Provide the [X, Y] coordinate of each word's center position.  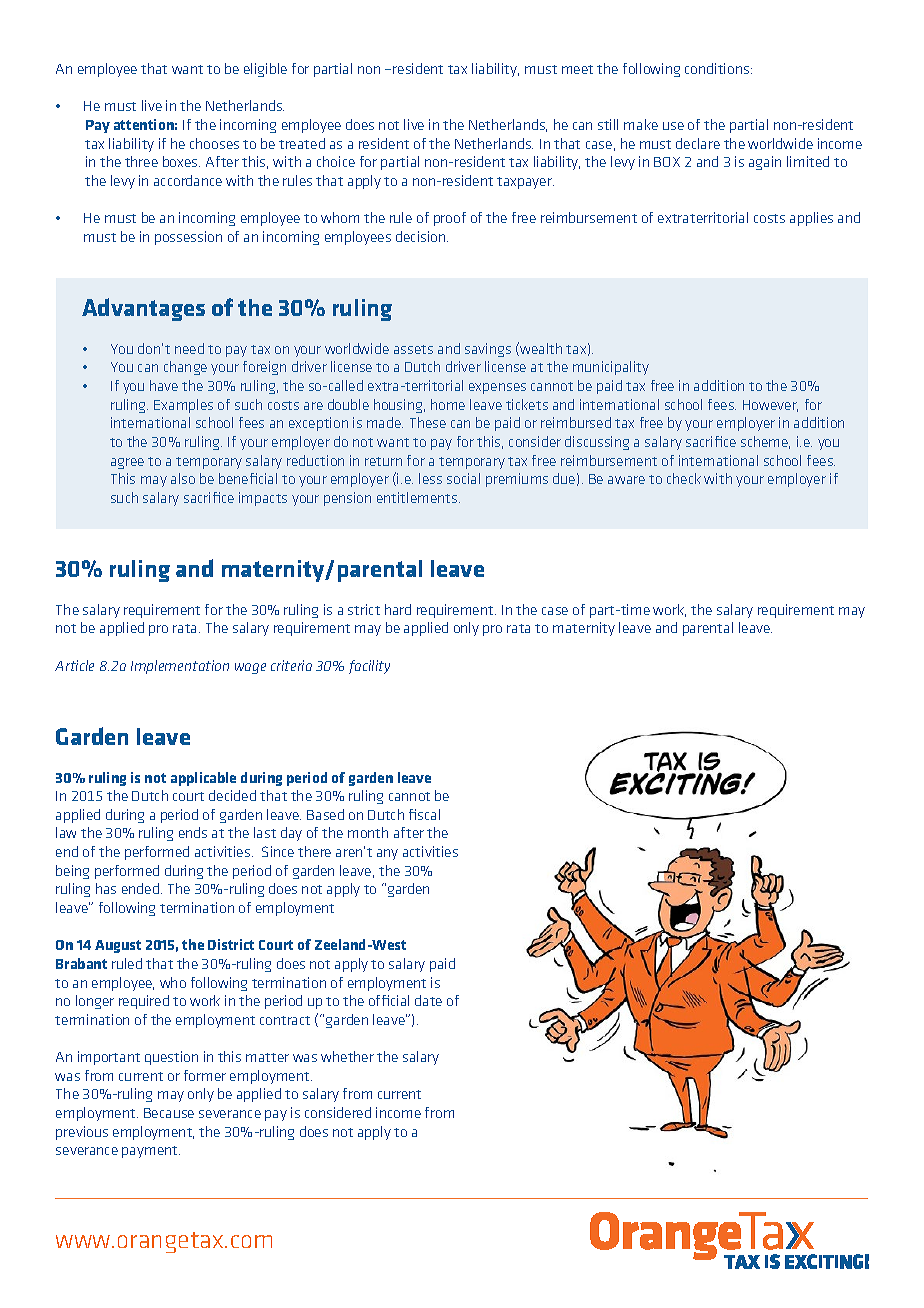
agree [127, 463]
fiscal [424, 814]
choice [336, 161]
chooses [214, 143]
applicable [203, 779]
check [684, 478]
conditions [718, 68]
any [387, 854]
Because [169, 1113]
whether [347, 1056]
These [428, 422]
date [428, 1000]
